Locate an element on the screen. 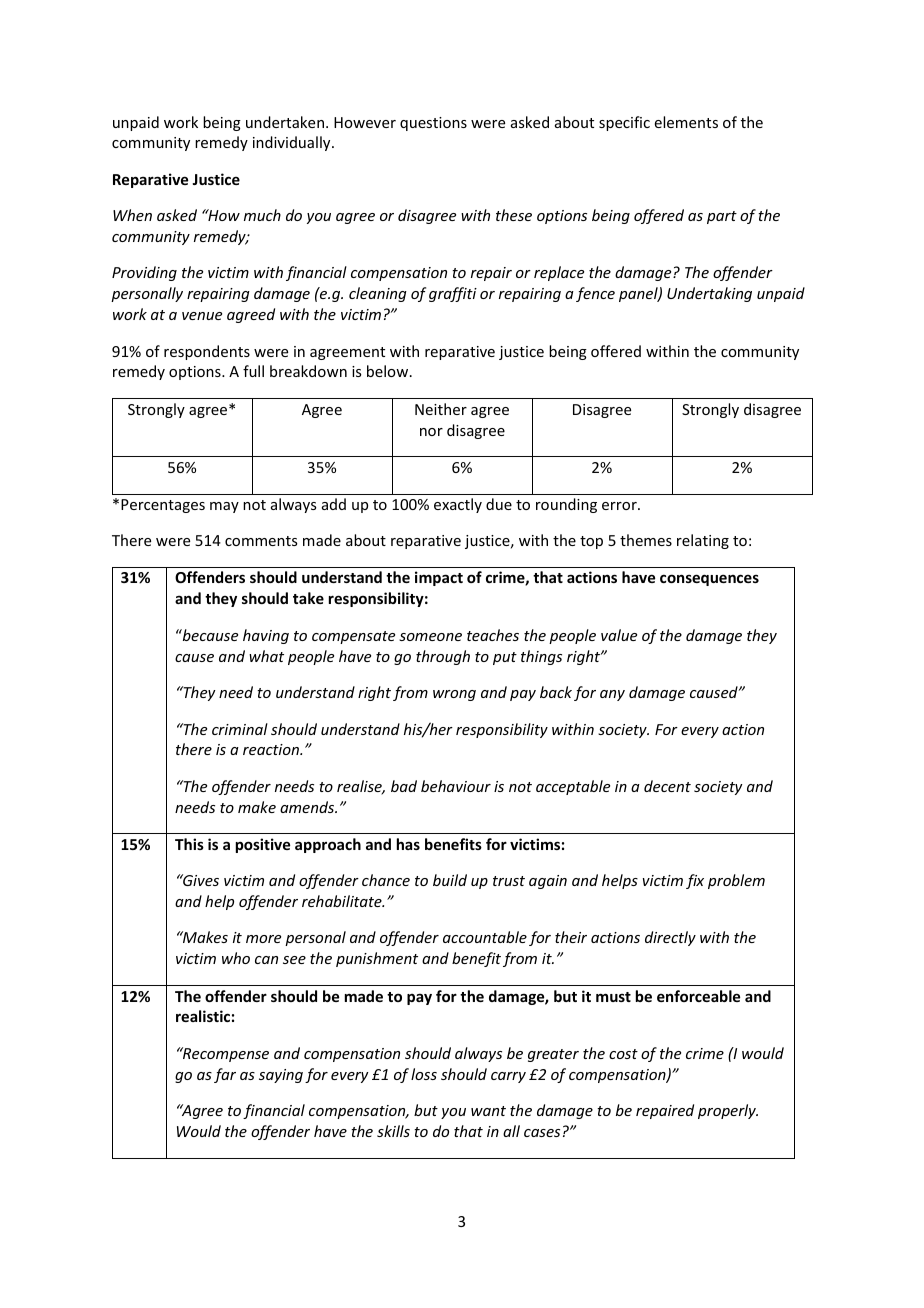 The height and width of the screenshot is (1308, 924). value is located at coordinates (619, 635).
